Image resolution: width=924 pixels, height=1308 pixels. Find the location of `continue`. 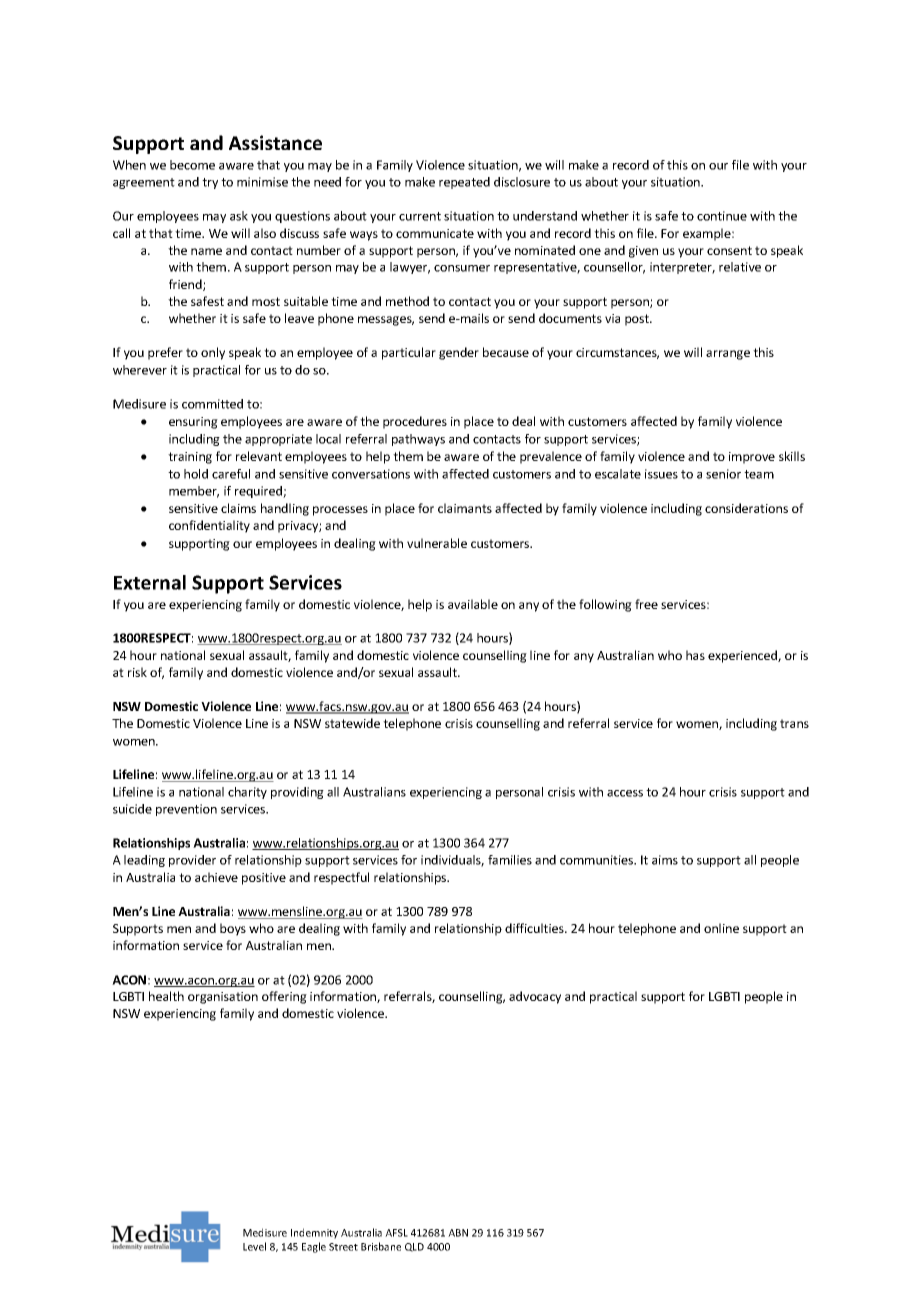

continue is located at coordinates (722, 216).
